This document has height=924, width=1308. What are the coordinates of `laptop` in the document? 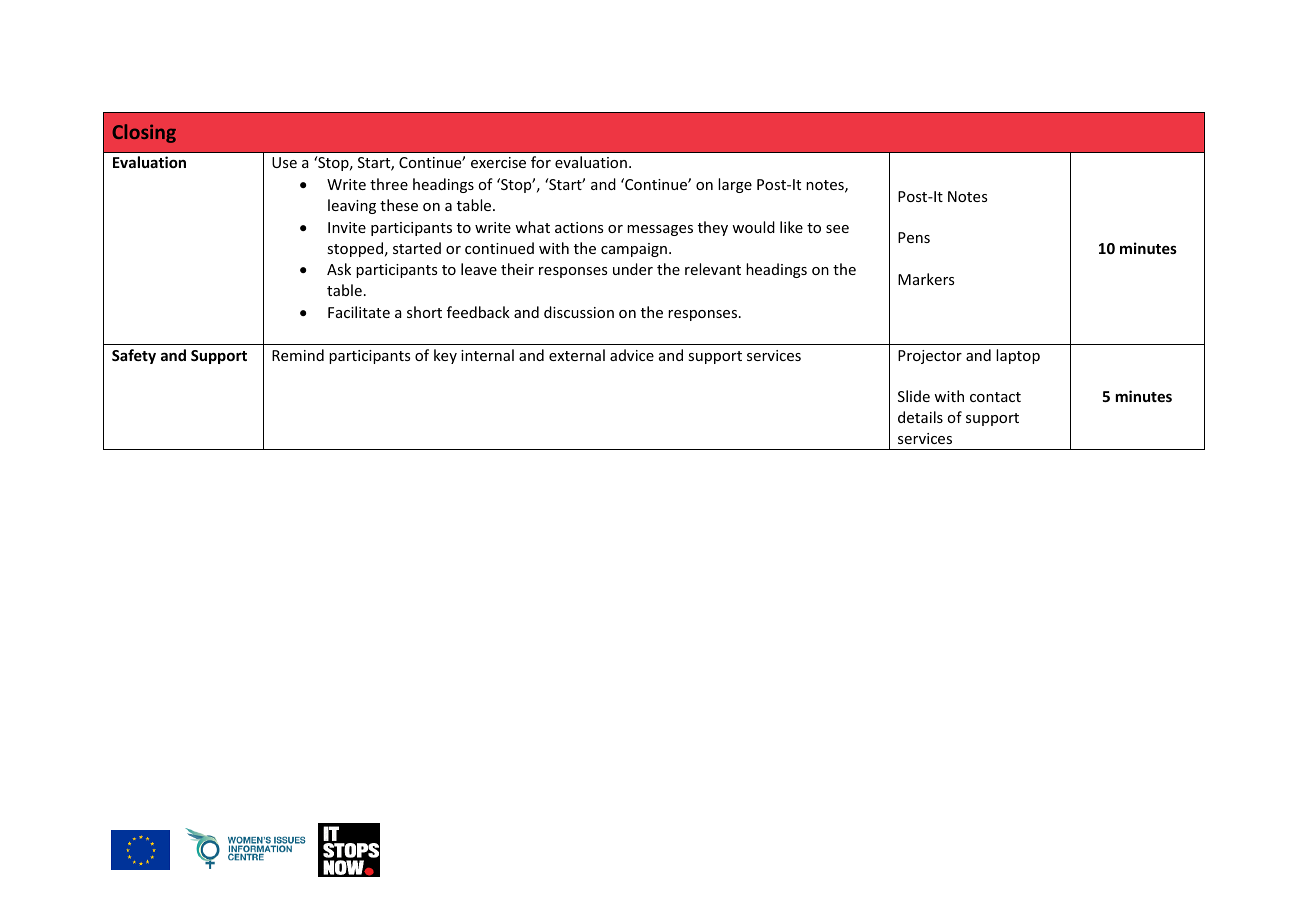 It's located at (1018, 356).
